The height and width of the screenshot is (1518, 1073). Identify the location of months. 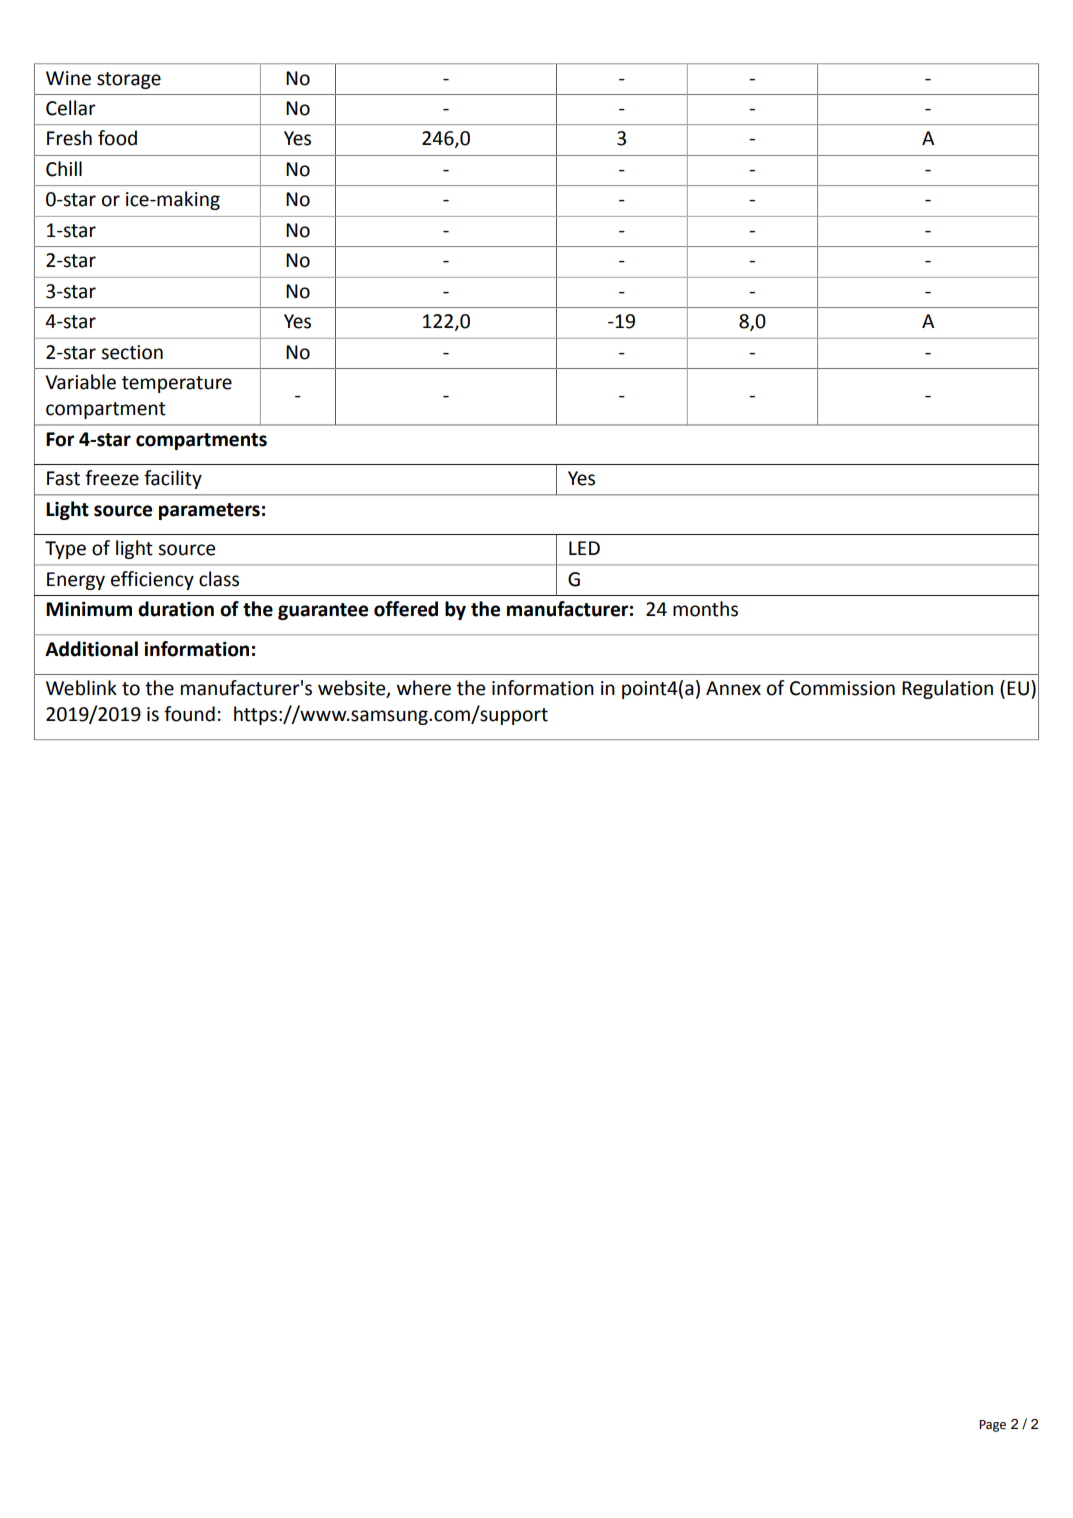
(705, 609).
